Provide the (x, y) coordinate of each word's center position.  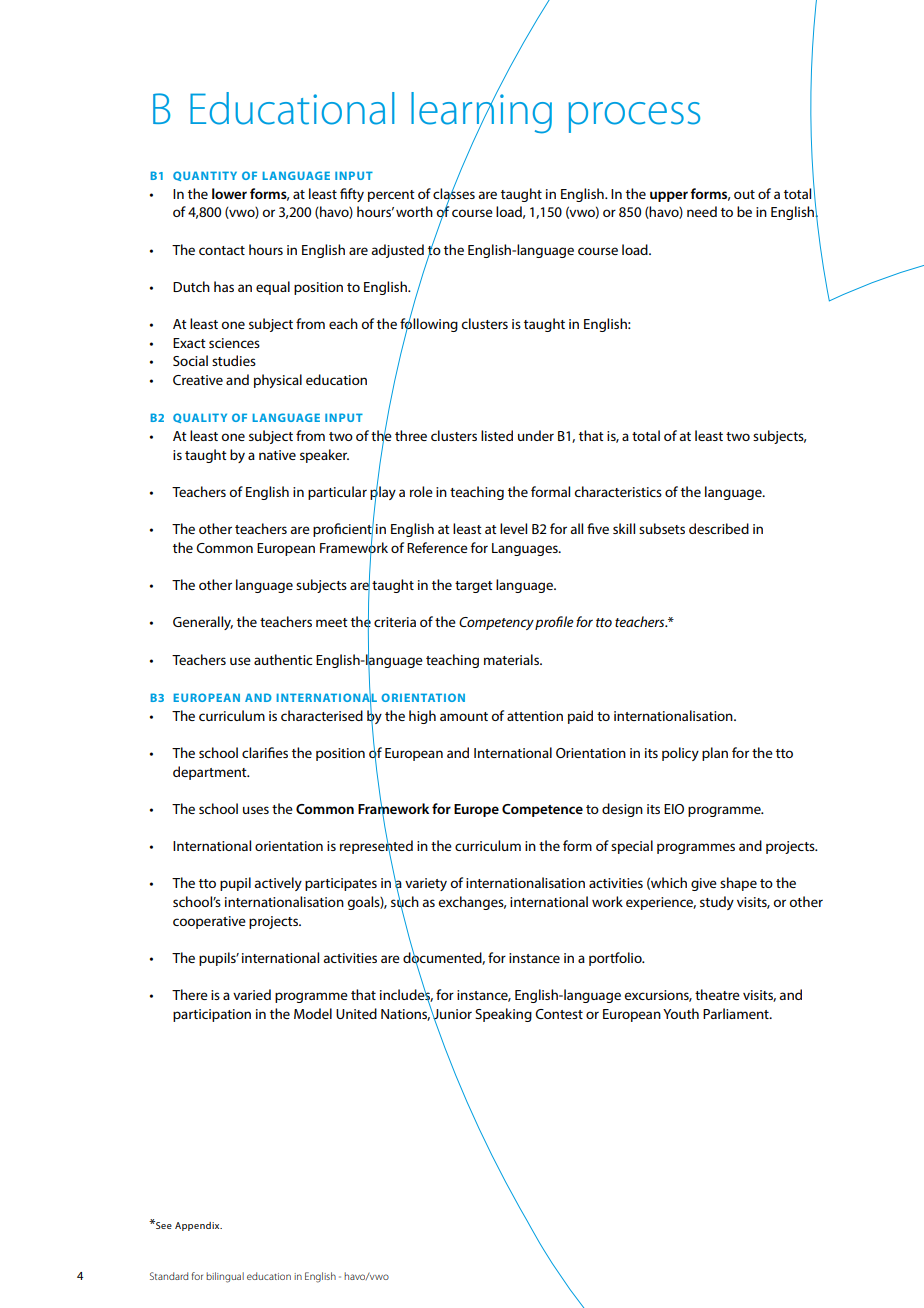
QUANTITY (205, 176)
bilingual (225, 1277)
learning (481, 113)
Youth (681, 1013)
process (634, 117)
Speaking (503, 1015)
